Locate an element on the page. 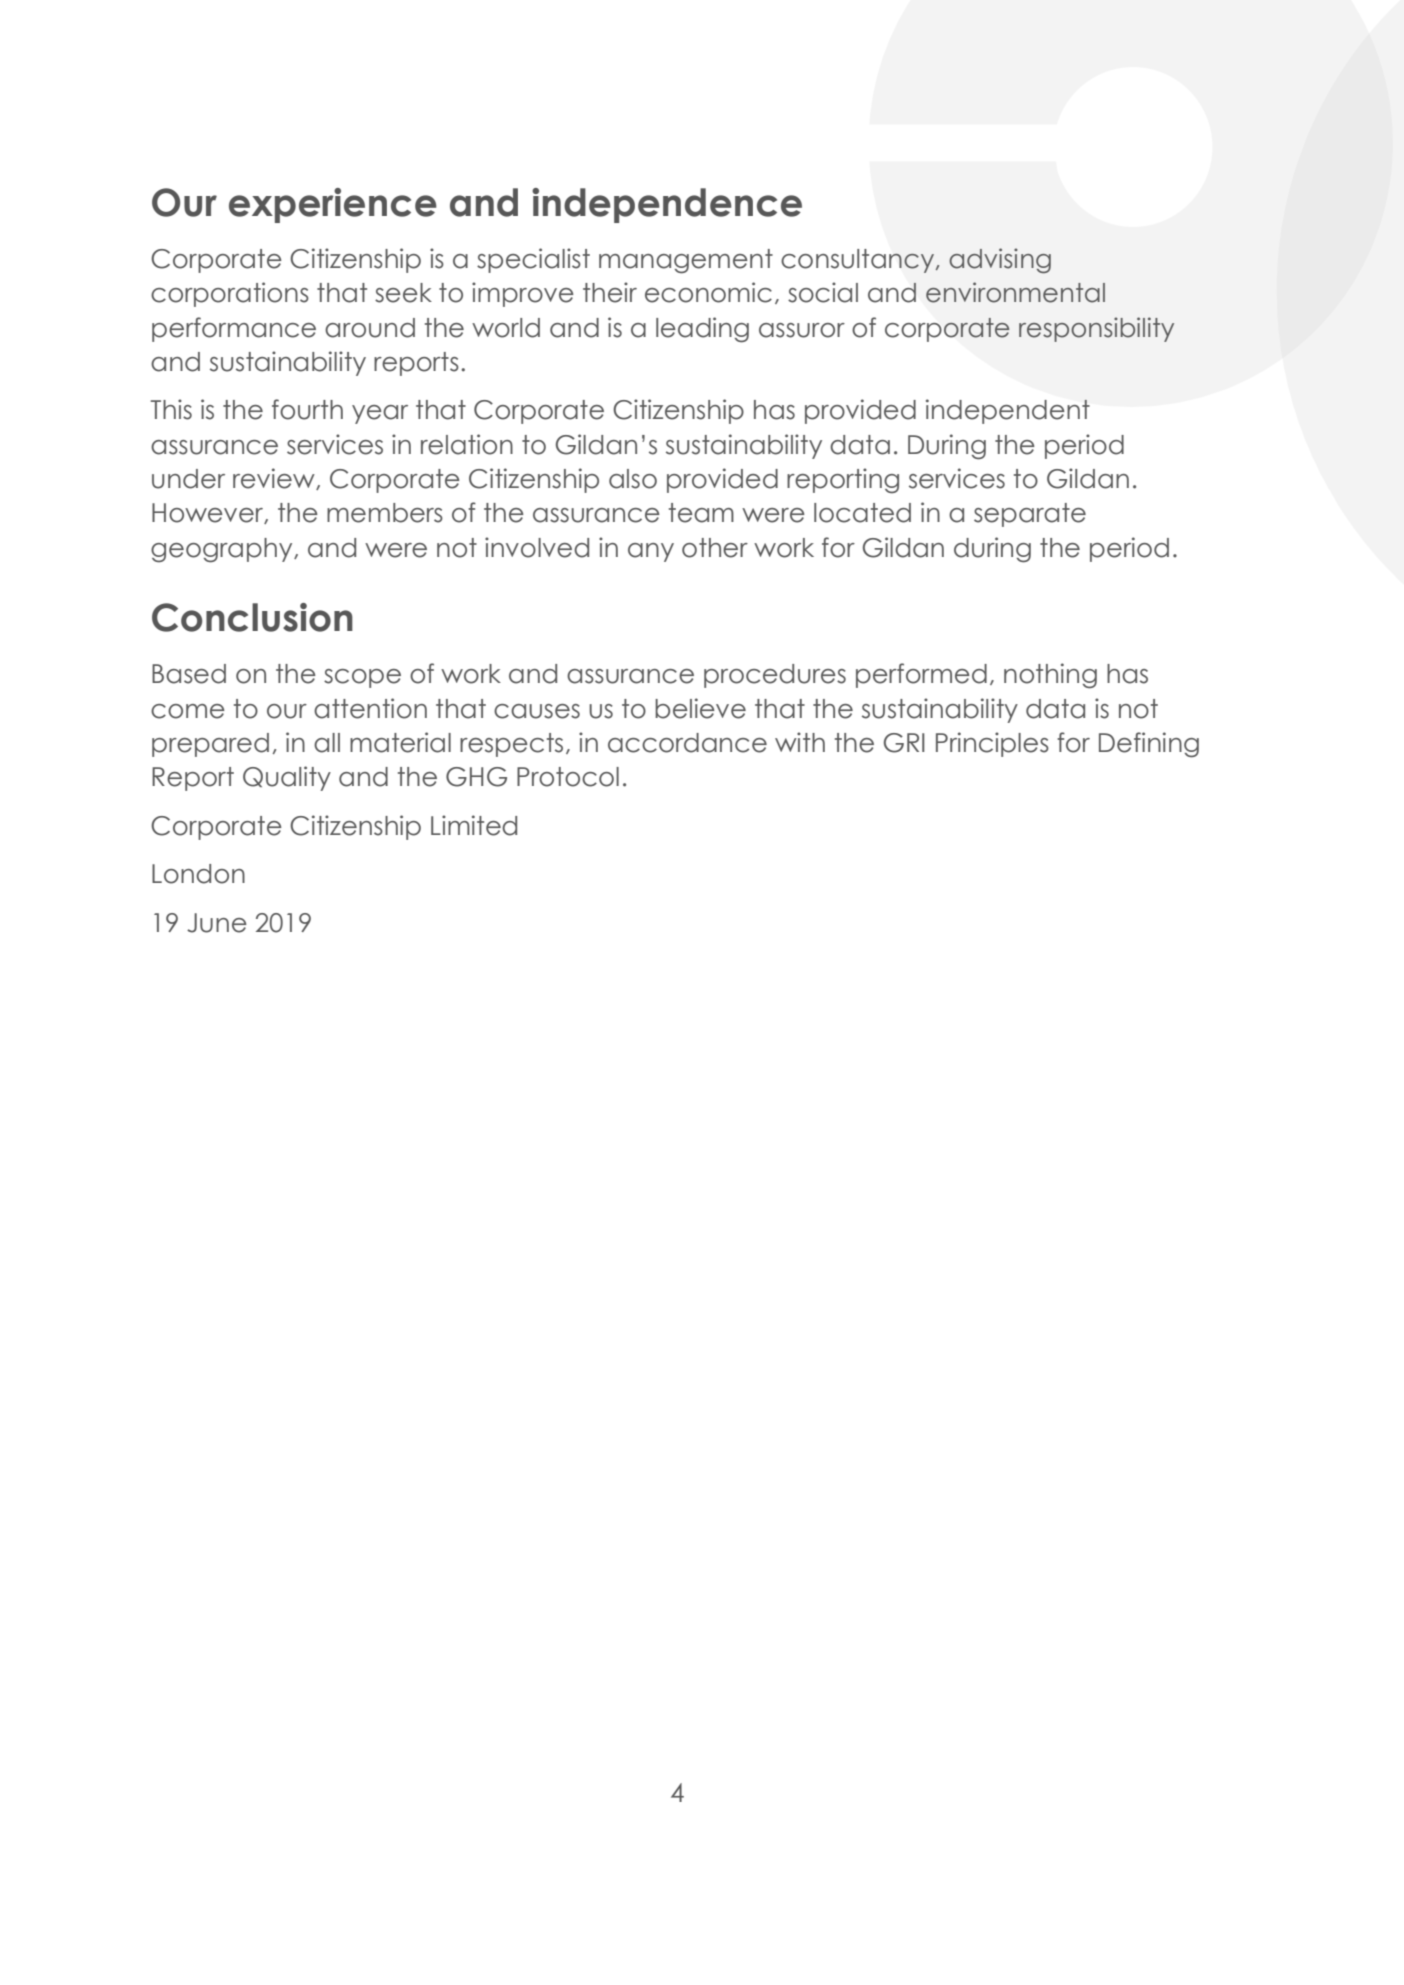  independent is located at coordinates (1008, 411).
